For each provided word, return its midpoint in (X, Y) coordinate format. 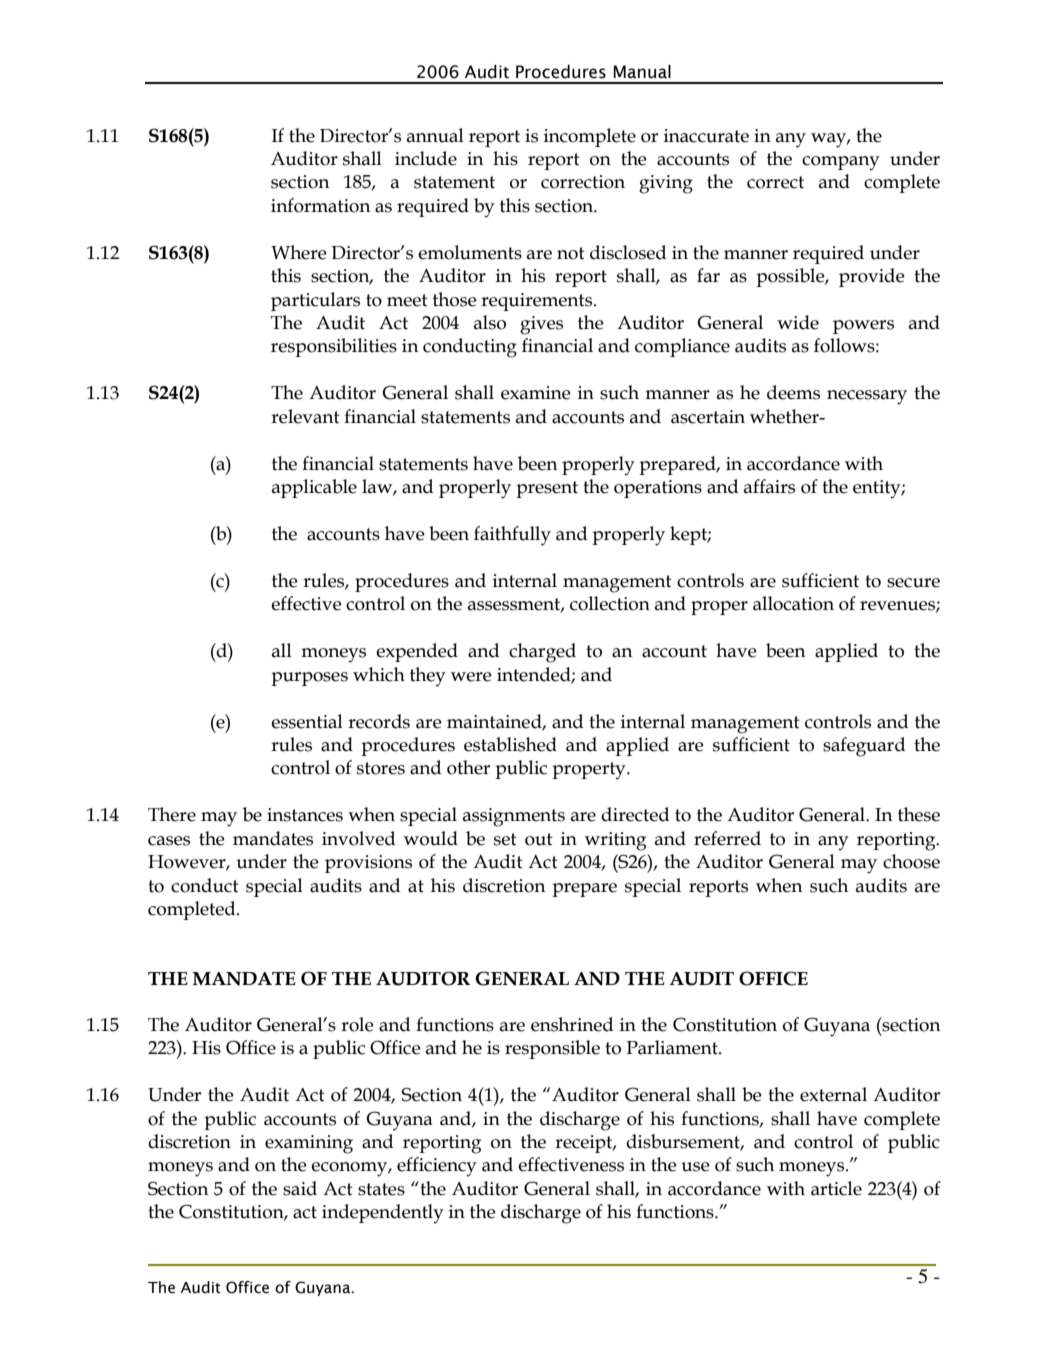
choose (911, 861)
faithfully (512, 536)
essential (307, 721)
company (841, 163)
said (300, 1188)
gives (541, 325)
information (321, 205)
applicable (314, 488)
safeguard (864, 747)
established (510, 744)
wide (798, 322)
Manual (642, 72)
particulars (315, 301)
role (357, 1024)
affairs (769, 486)
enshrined (572, 1024)
